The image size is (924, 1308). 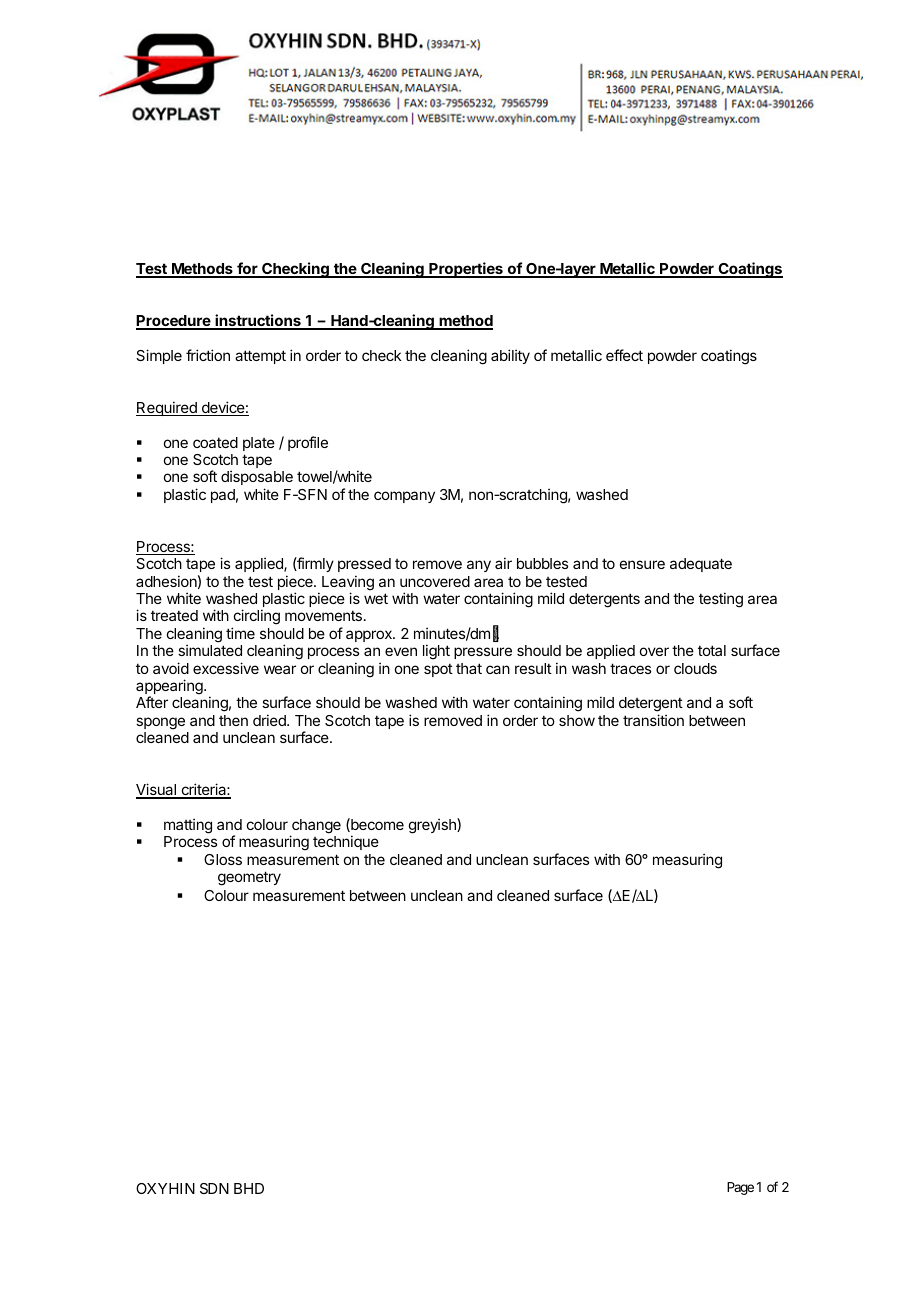 I want to click on BHD, so click(x=249, y=1188).
